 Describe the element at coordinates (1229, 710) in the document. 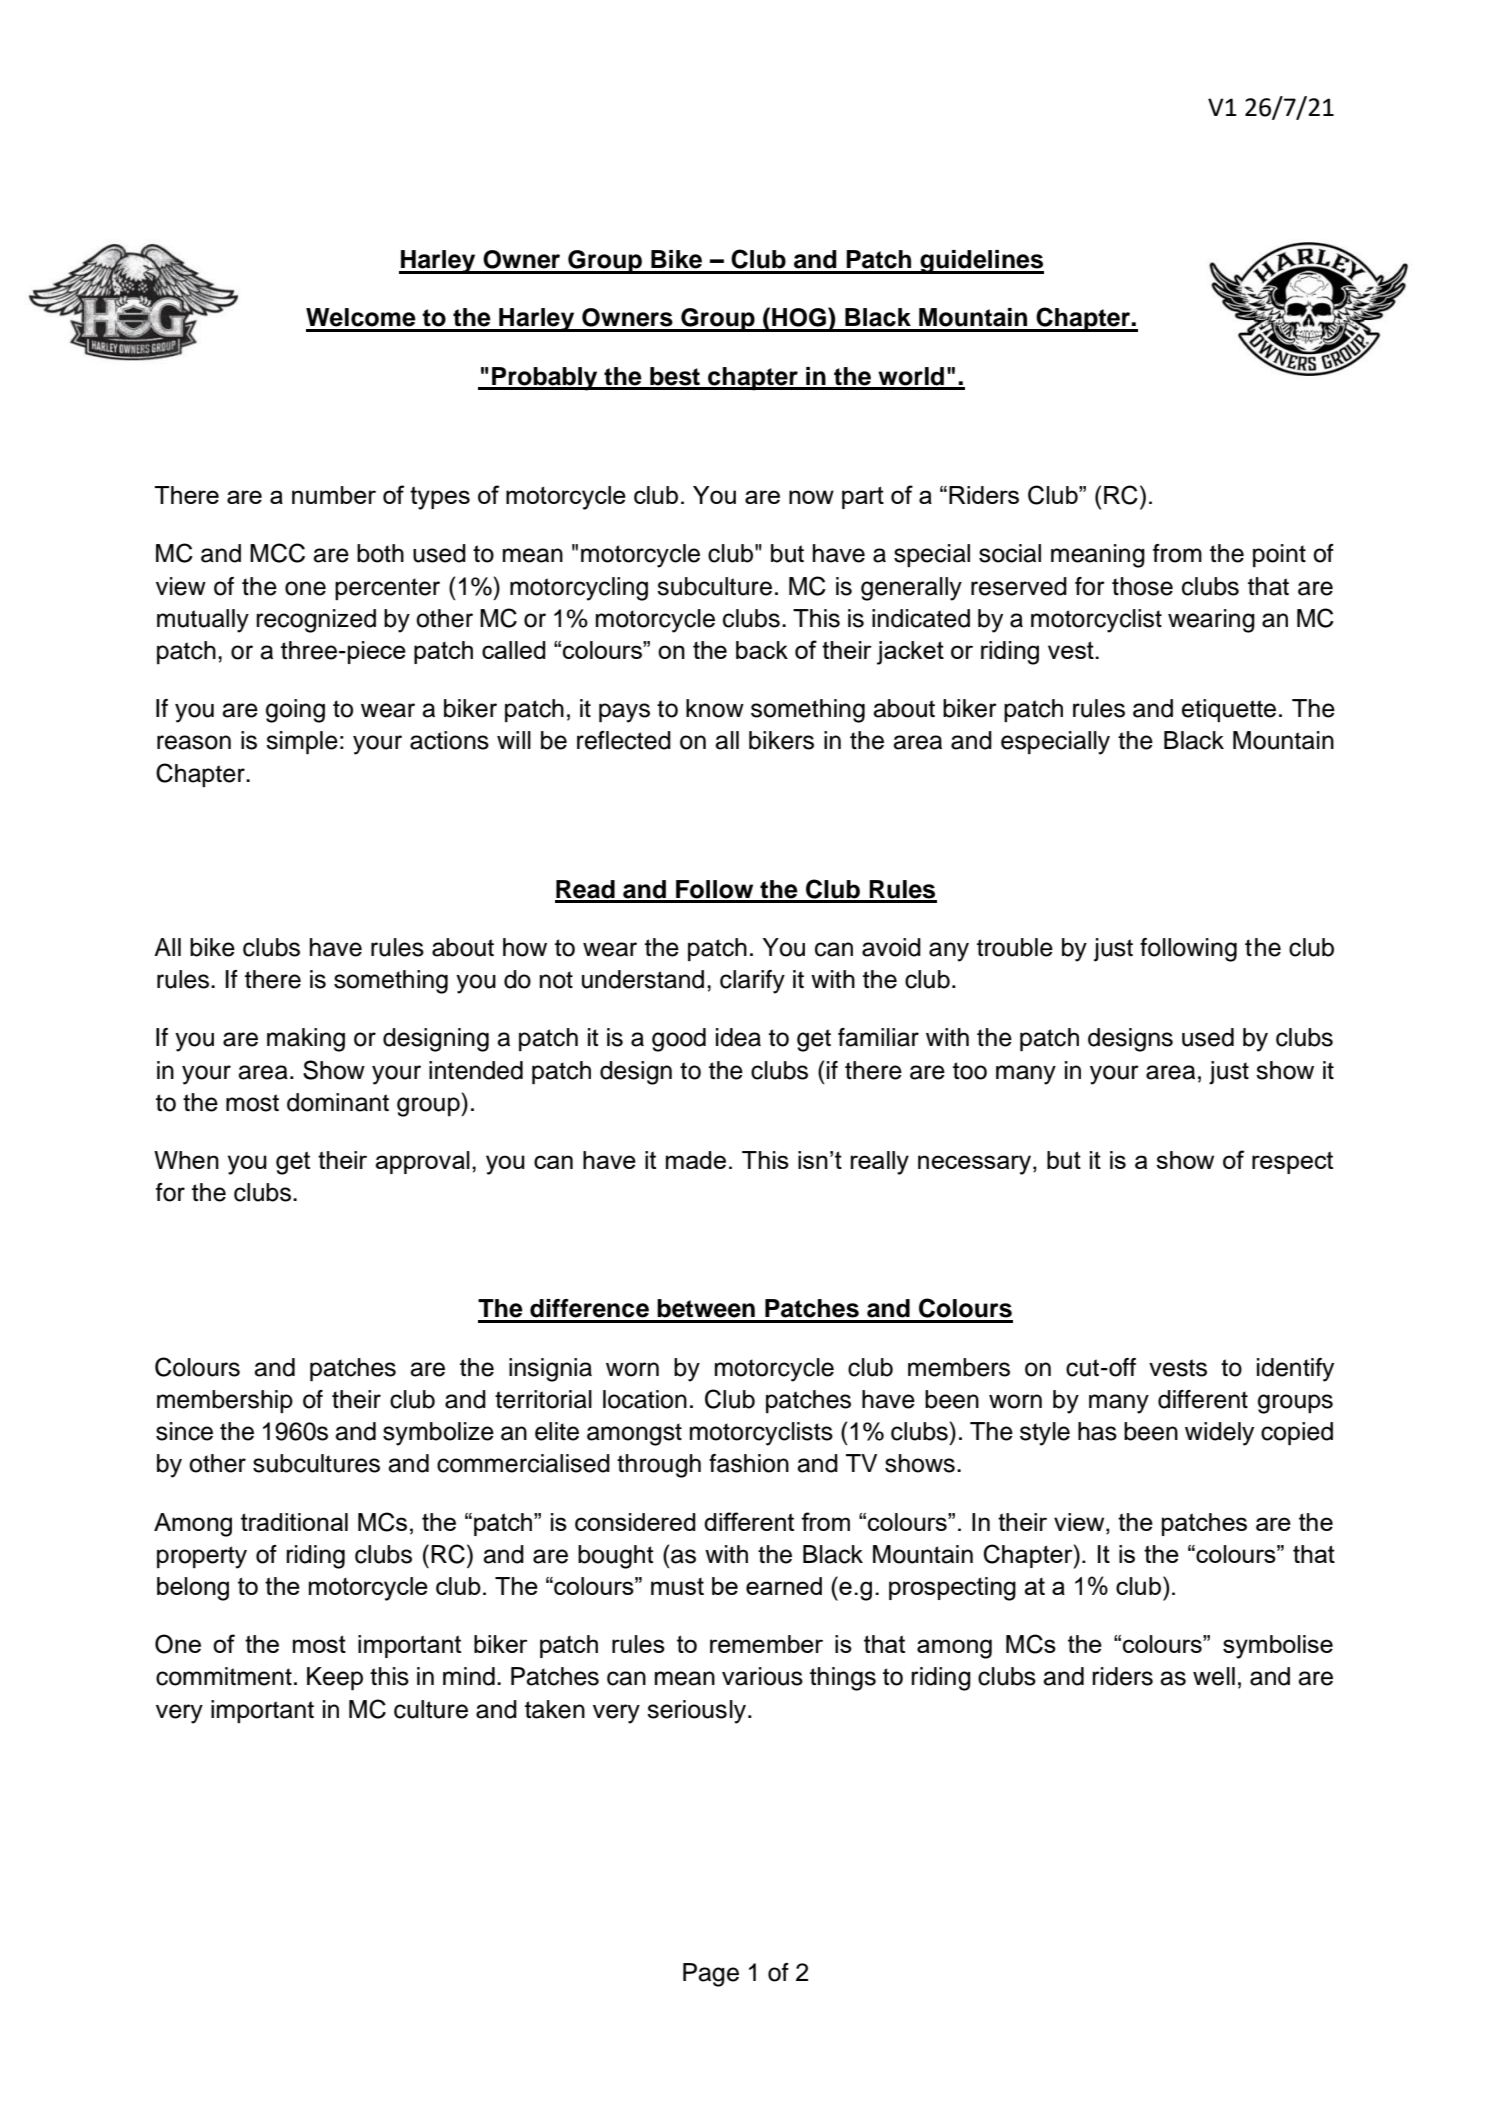

I see `etiquette` at that location.
